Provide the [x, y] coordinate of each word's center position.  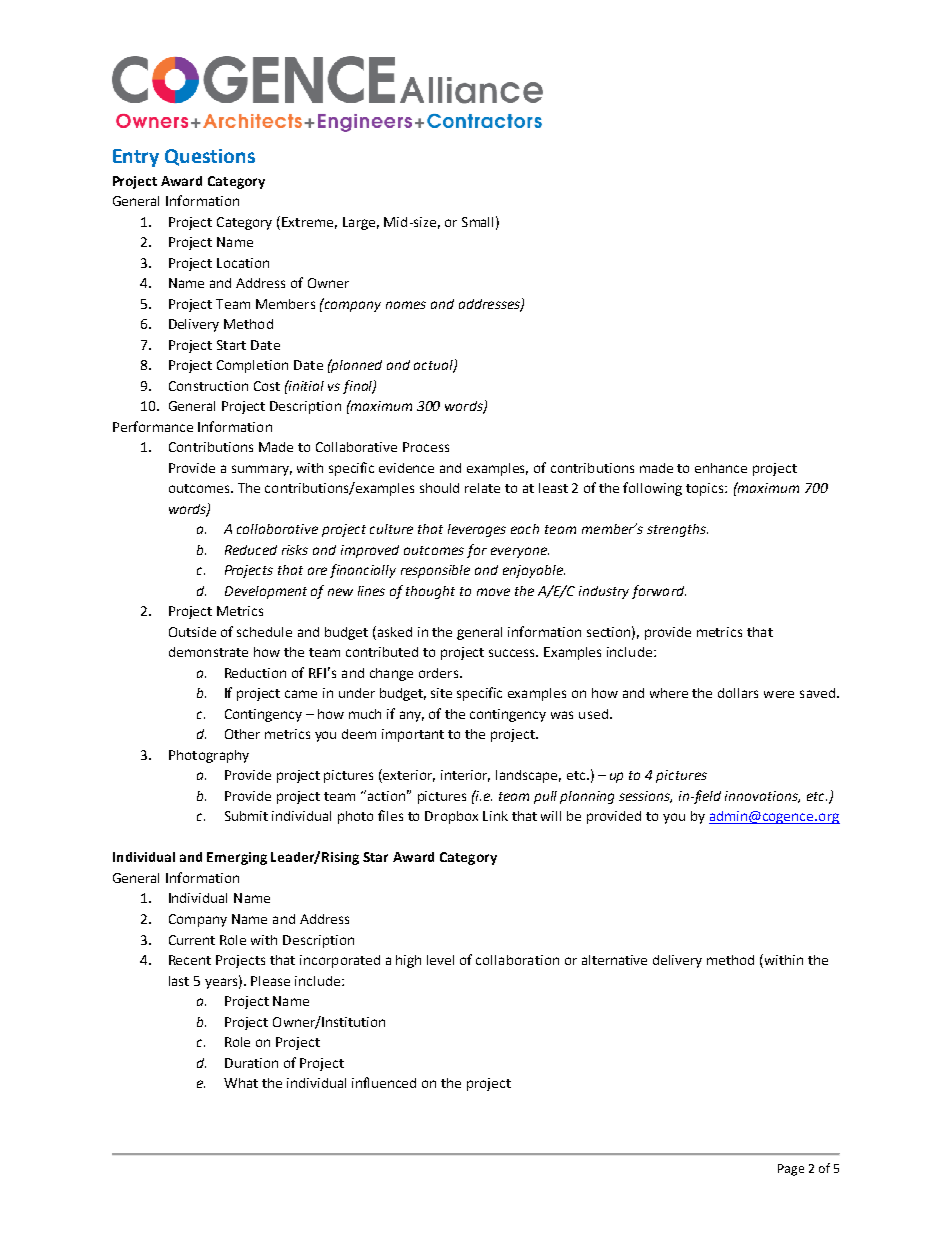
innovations [762, 797]
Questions [210, 157]
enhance [721, 468]
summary [262, 470]
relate [482, 488]
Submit [246, 816]
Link [495, 816]
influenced [384, 1082]
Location [243, 263]
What [241, 1083]
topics [706, 489]
